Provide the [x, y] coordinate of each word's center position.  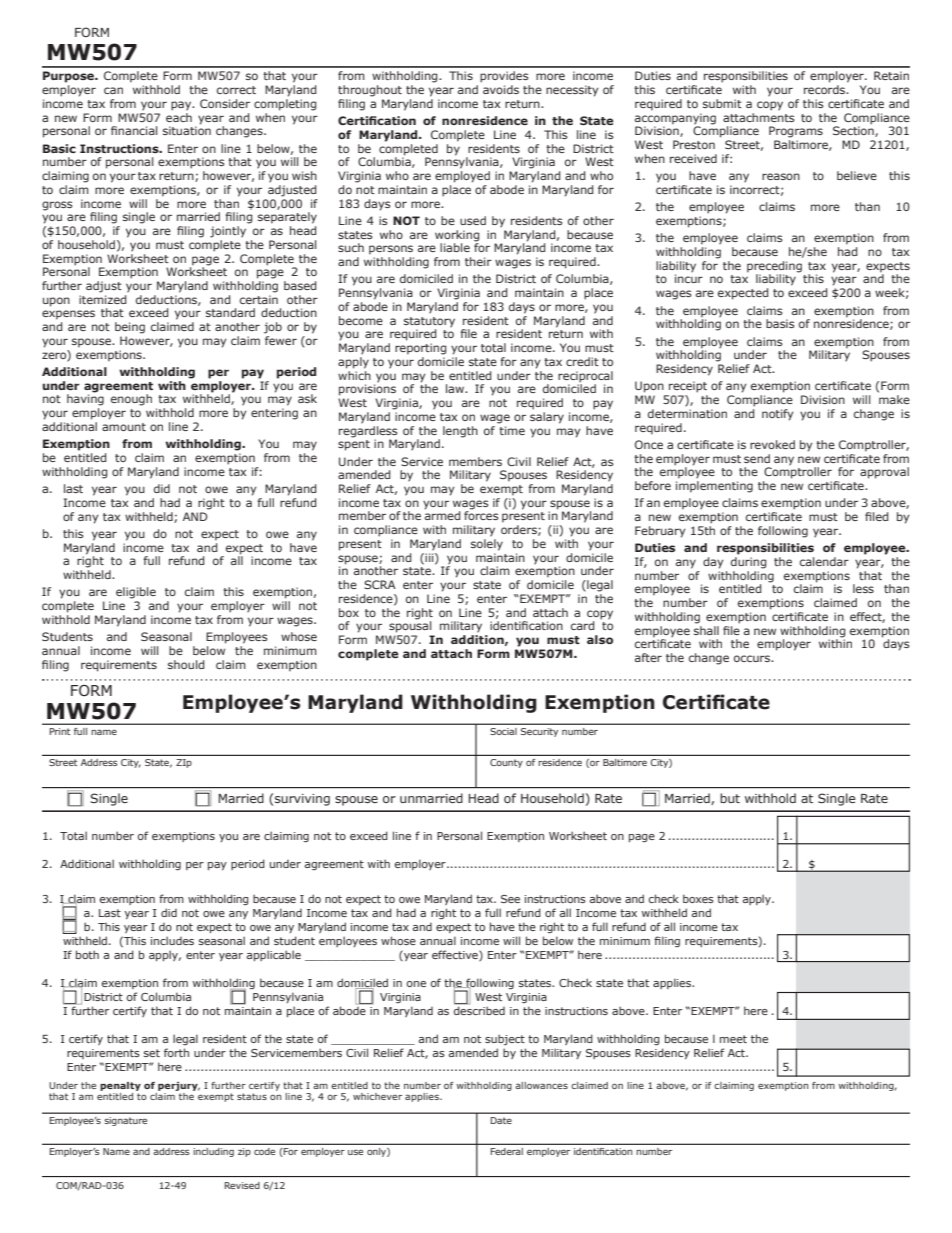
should [186, 664]
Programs [796, 132]
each [179, 116]
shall [706, 629]
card [582, 625]
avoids [501, 89]
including [214, 1152]
